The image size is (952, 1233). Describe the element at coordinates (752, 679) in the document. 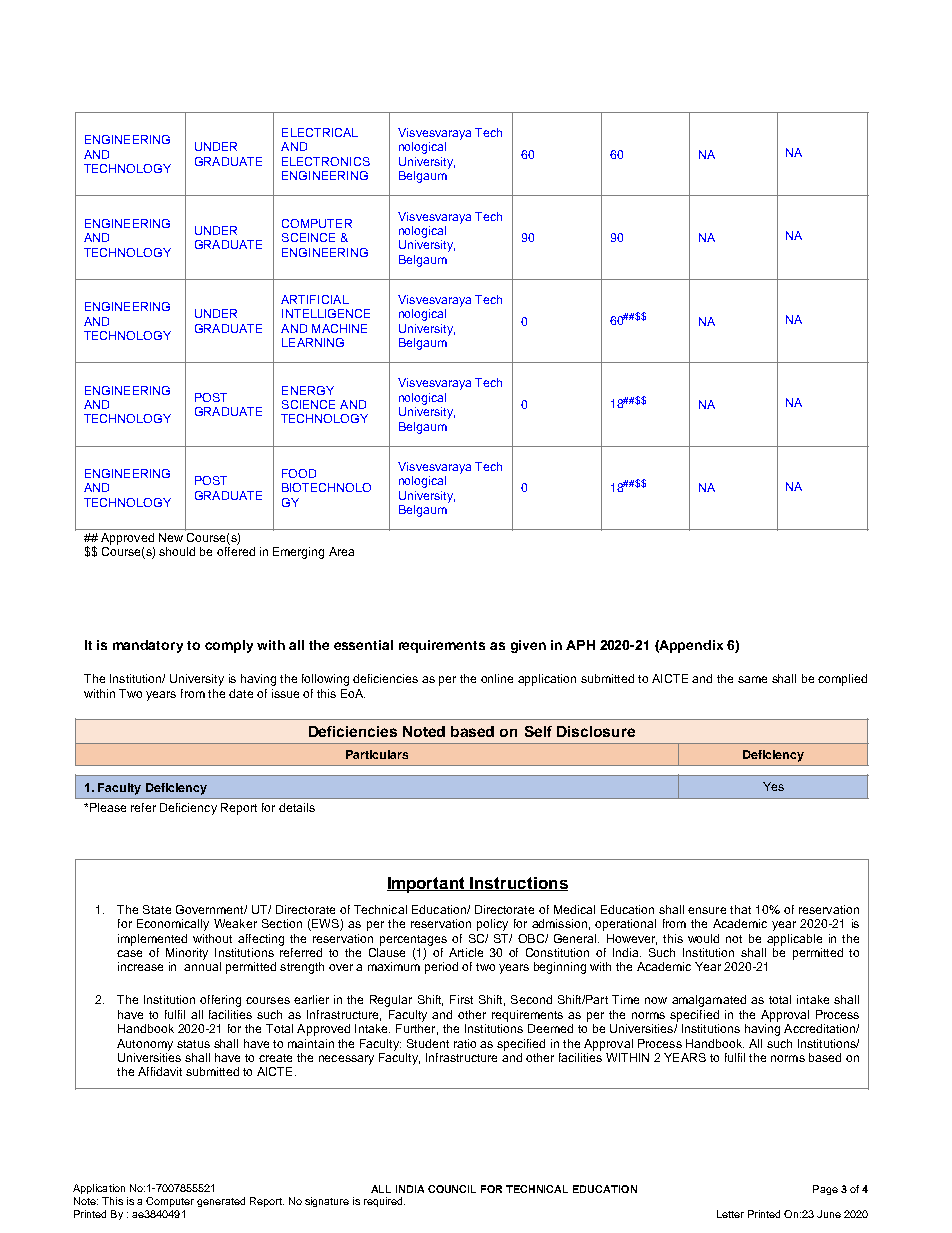

I see `same` at that location.
